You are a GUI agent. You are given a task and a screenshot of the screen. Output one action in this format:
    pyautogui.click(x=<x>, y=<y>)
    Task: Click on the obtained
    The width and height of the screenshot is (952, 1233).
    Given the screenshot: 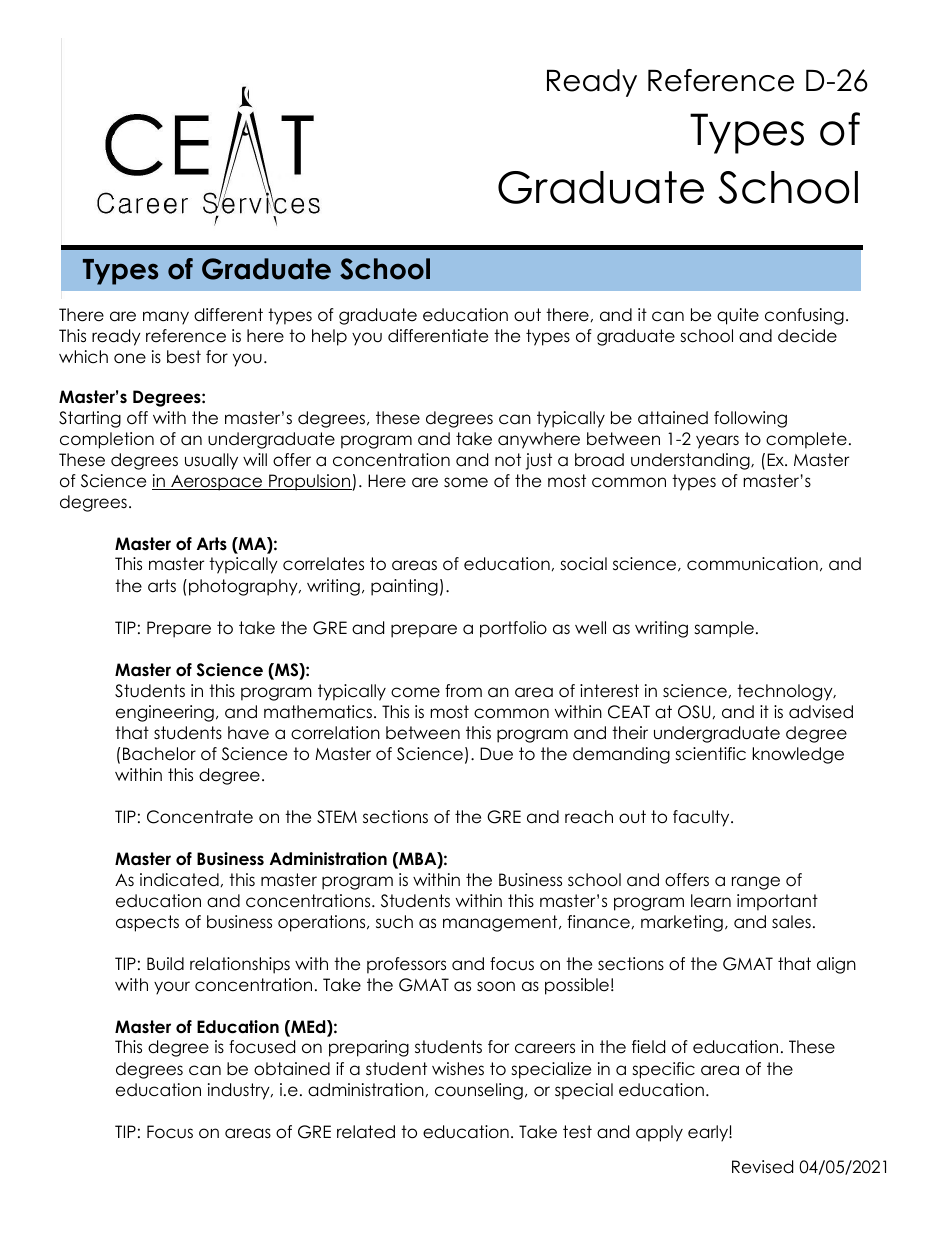 What is the action you would take?
    pyautogui.click(x=292, y=1069)
